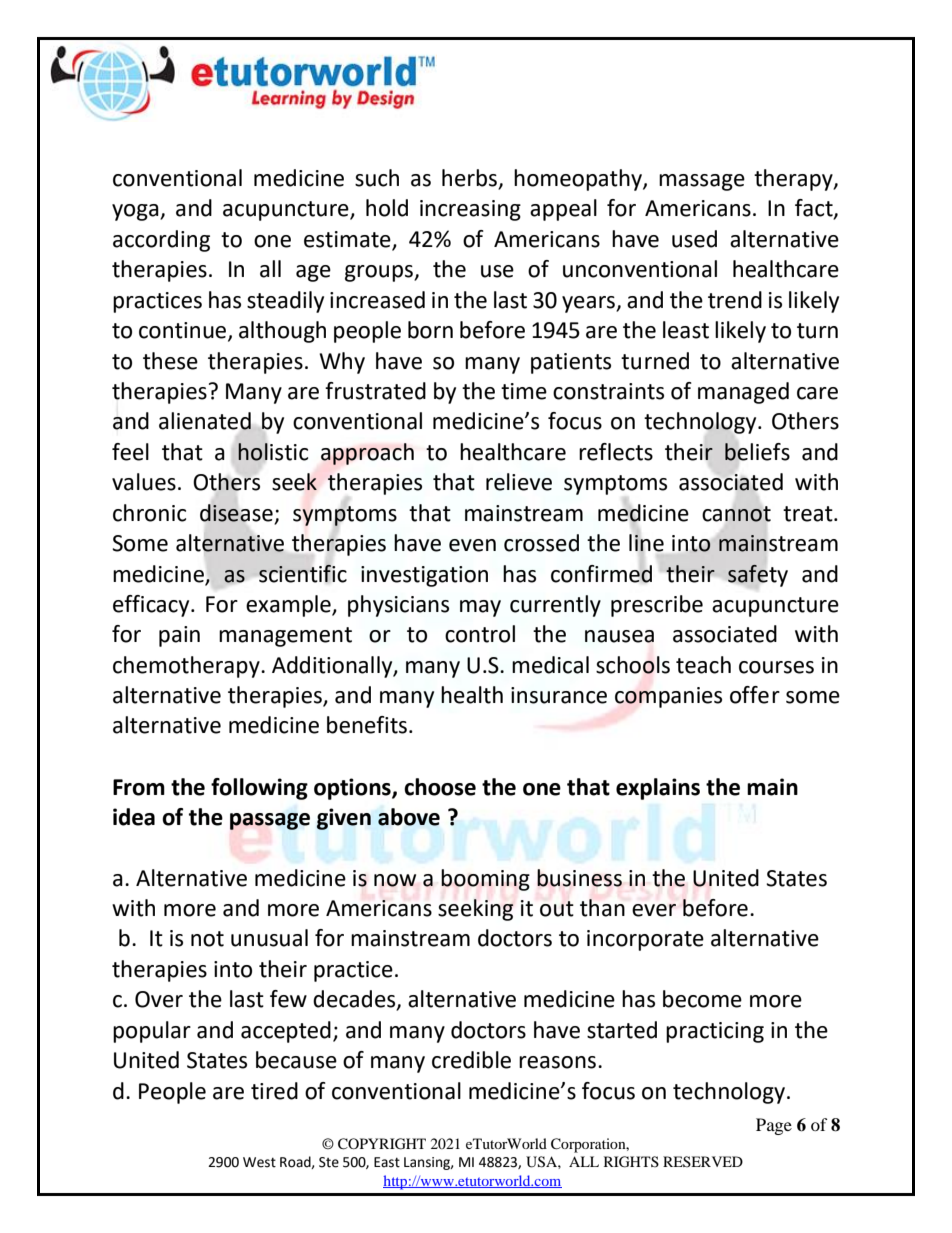 The image size is (952, 1233). Describe the element at coordinates (440, 787) in the document. I see `choose` at that location.
